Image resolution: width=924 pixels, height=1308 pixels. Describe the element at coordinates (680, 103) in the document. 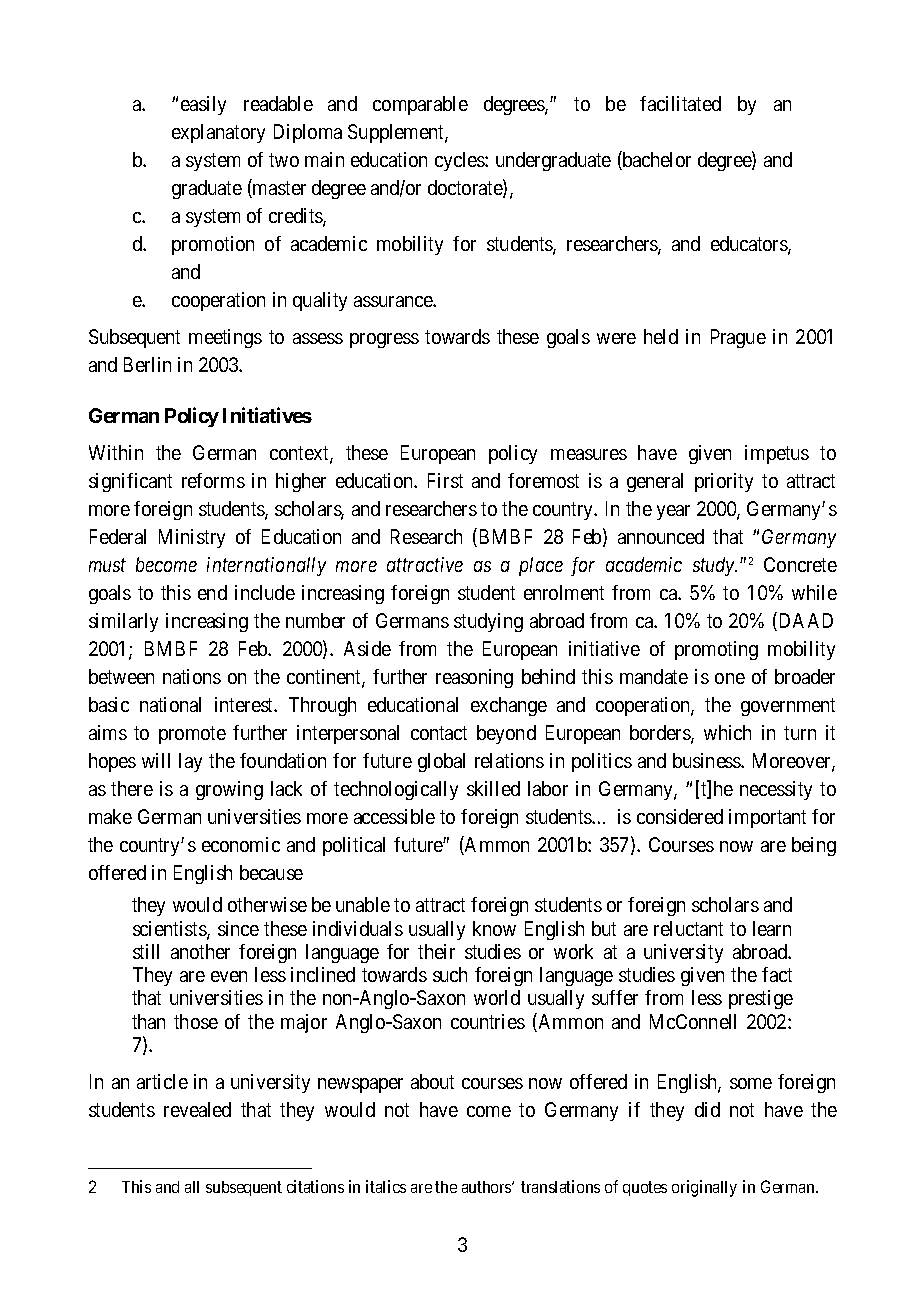

I see `facilitated` at that location.
